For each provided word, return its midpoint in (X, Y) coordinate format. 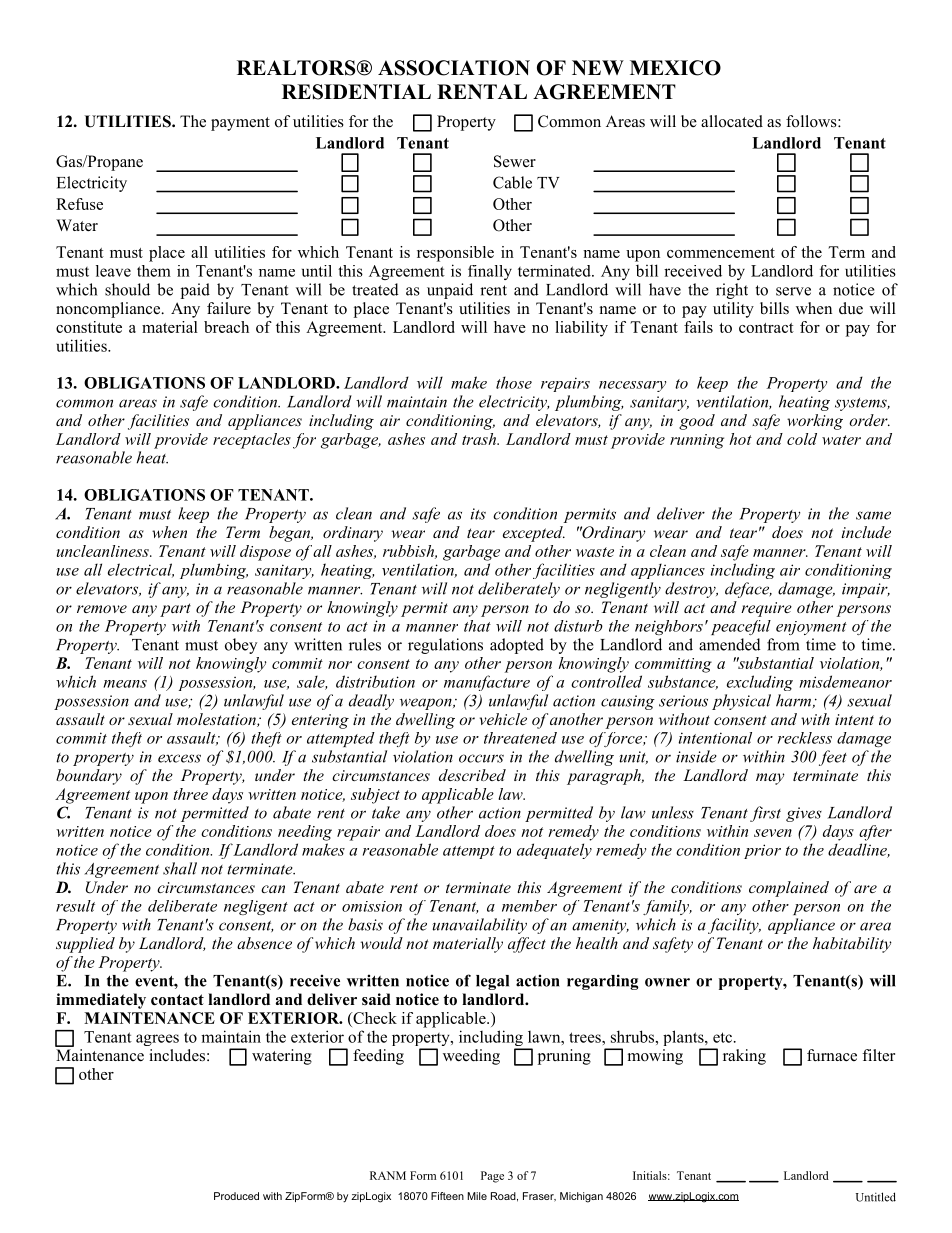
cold (802, 439)
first (765, 814)
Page (492, 1177)
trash (480, 439)
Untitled (876, 1197)
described (472, 775)
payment (240, 124)
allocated (732, 121)
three (190, 794)
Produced (236, 1196)
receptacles (252, 441)
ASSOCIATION (454, 68)
